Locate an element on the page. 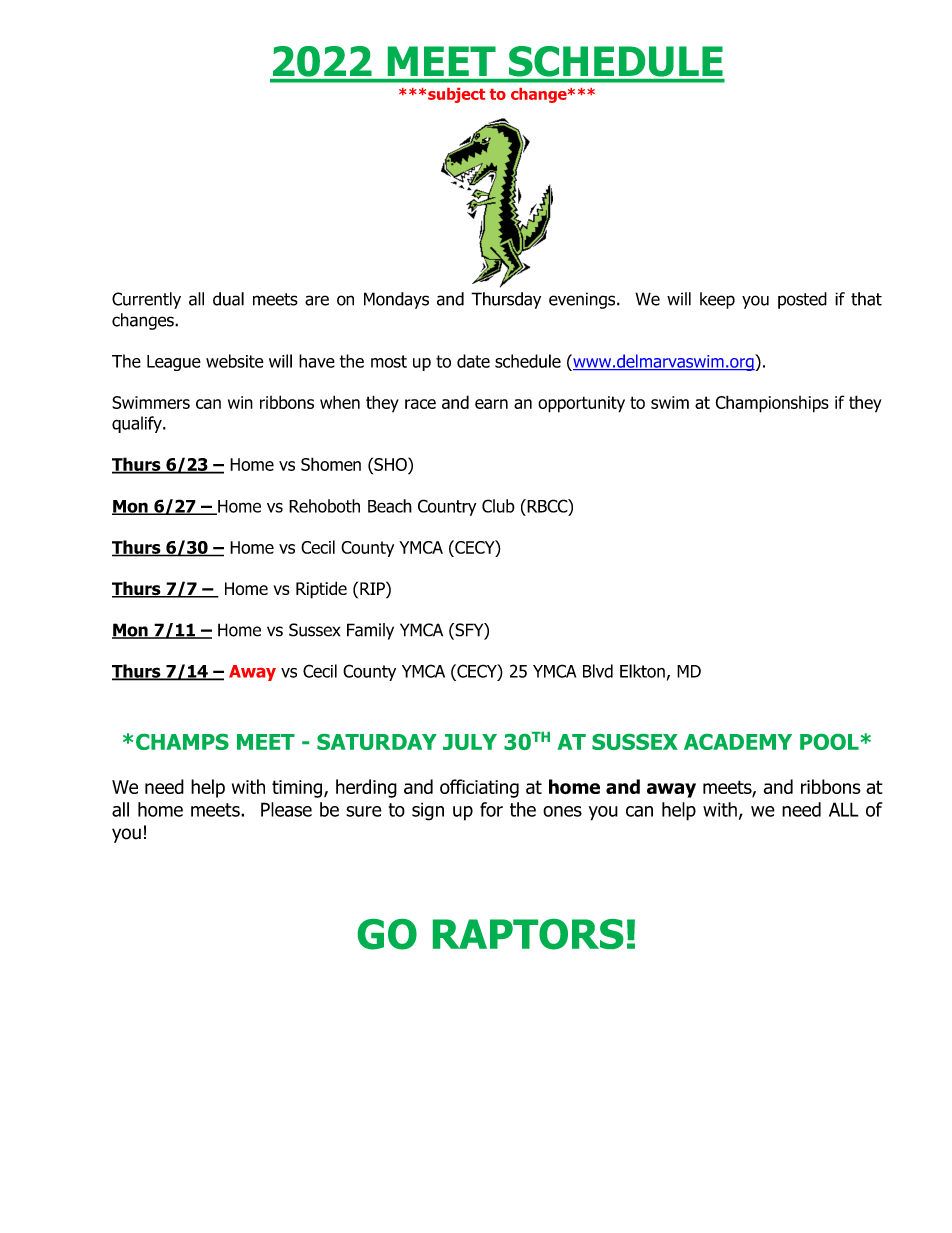  evenings is located at coordinates (583, 300).
